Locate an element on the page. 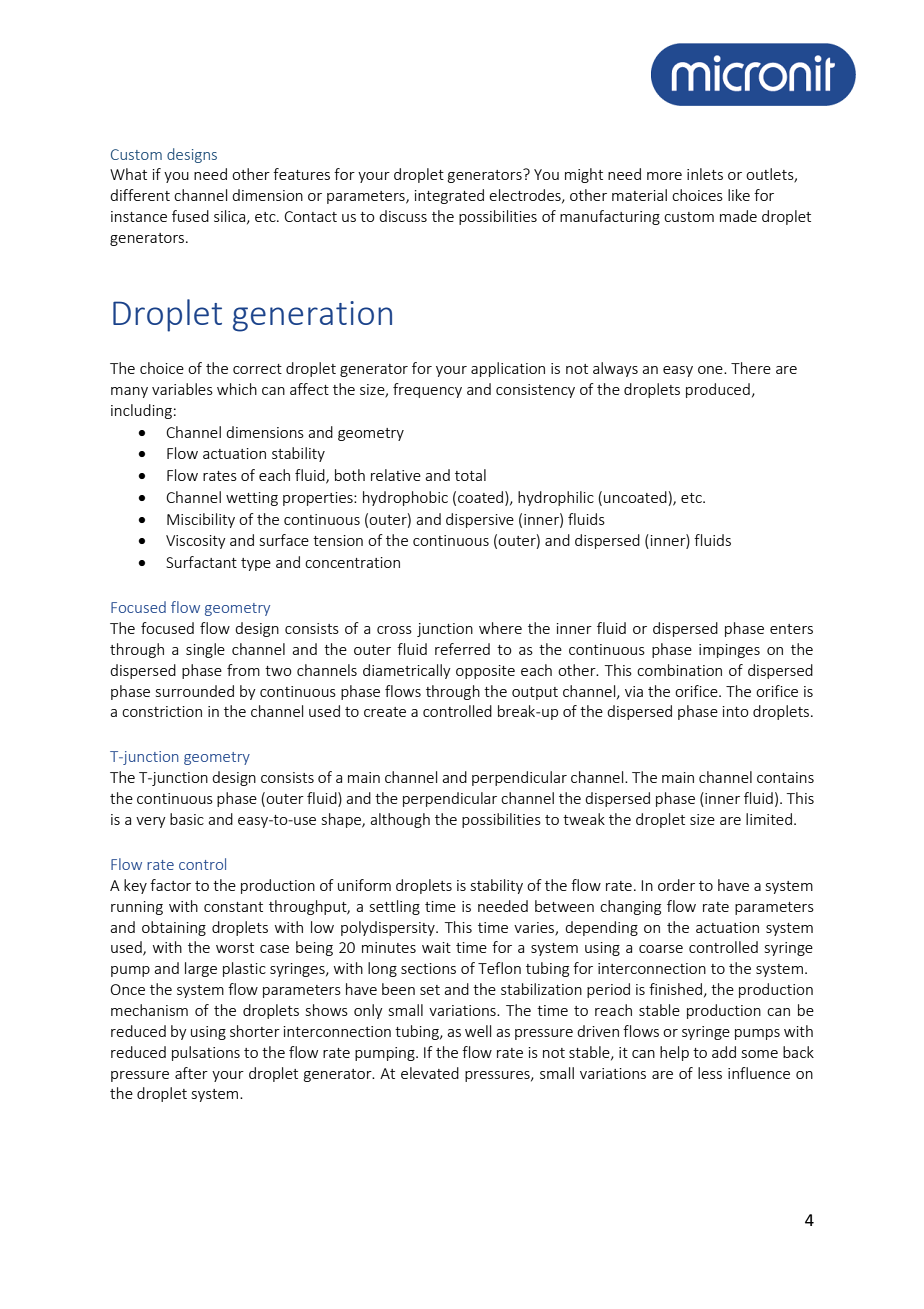  pulsations is located at coordinates (206, 1053).
